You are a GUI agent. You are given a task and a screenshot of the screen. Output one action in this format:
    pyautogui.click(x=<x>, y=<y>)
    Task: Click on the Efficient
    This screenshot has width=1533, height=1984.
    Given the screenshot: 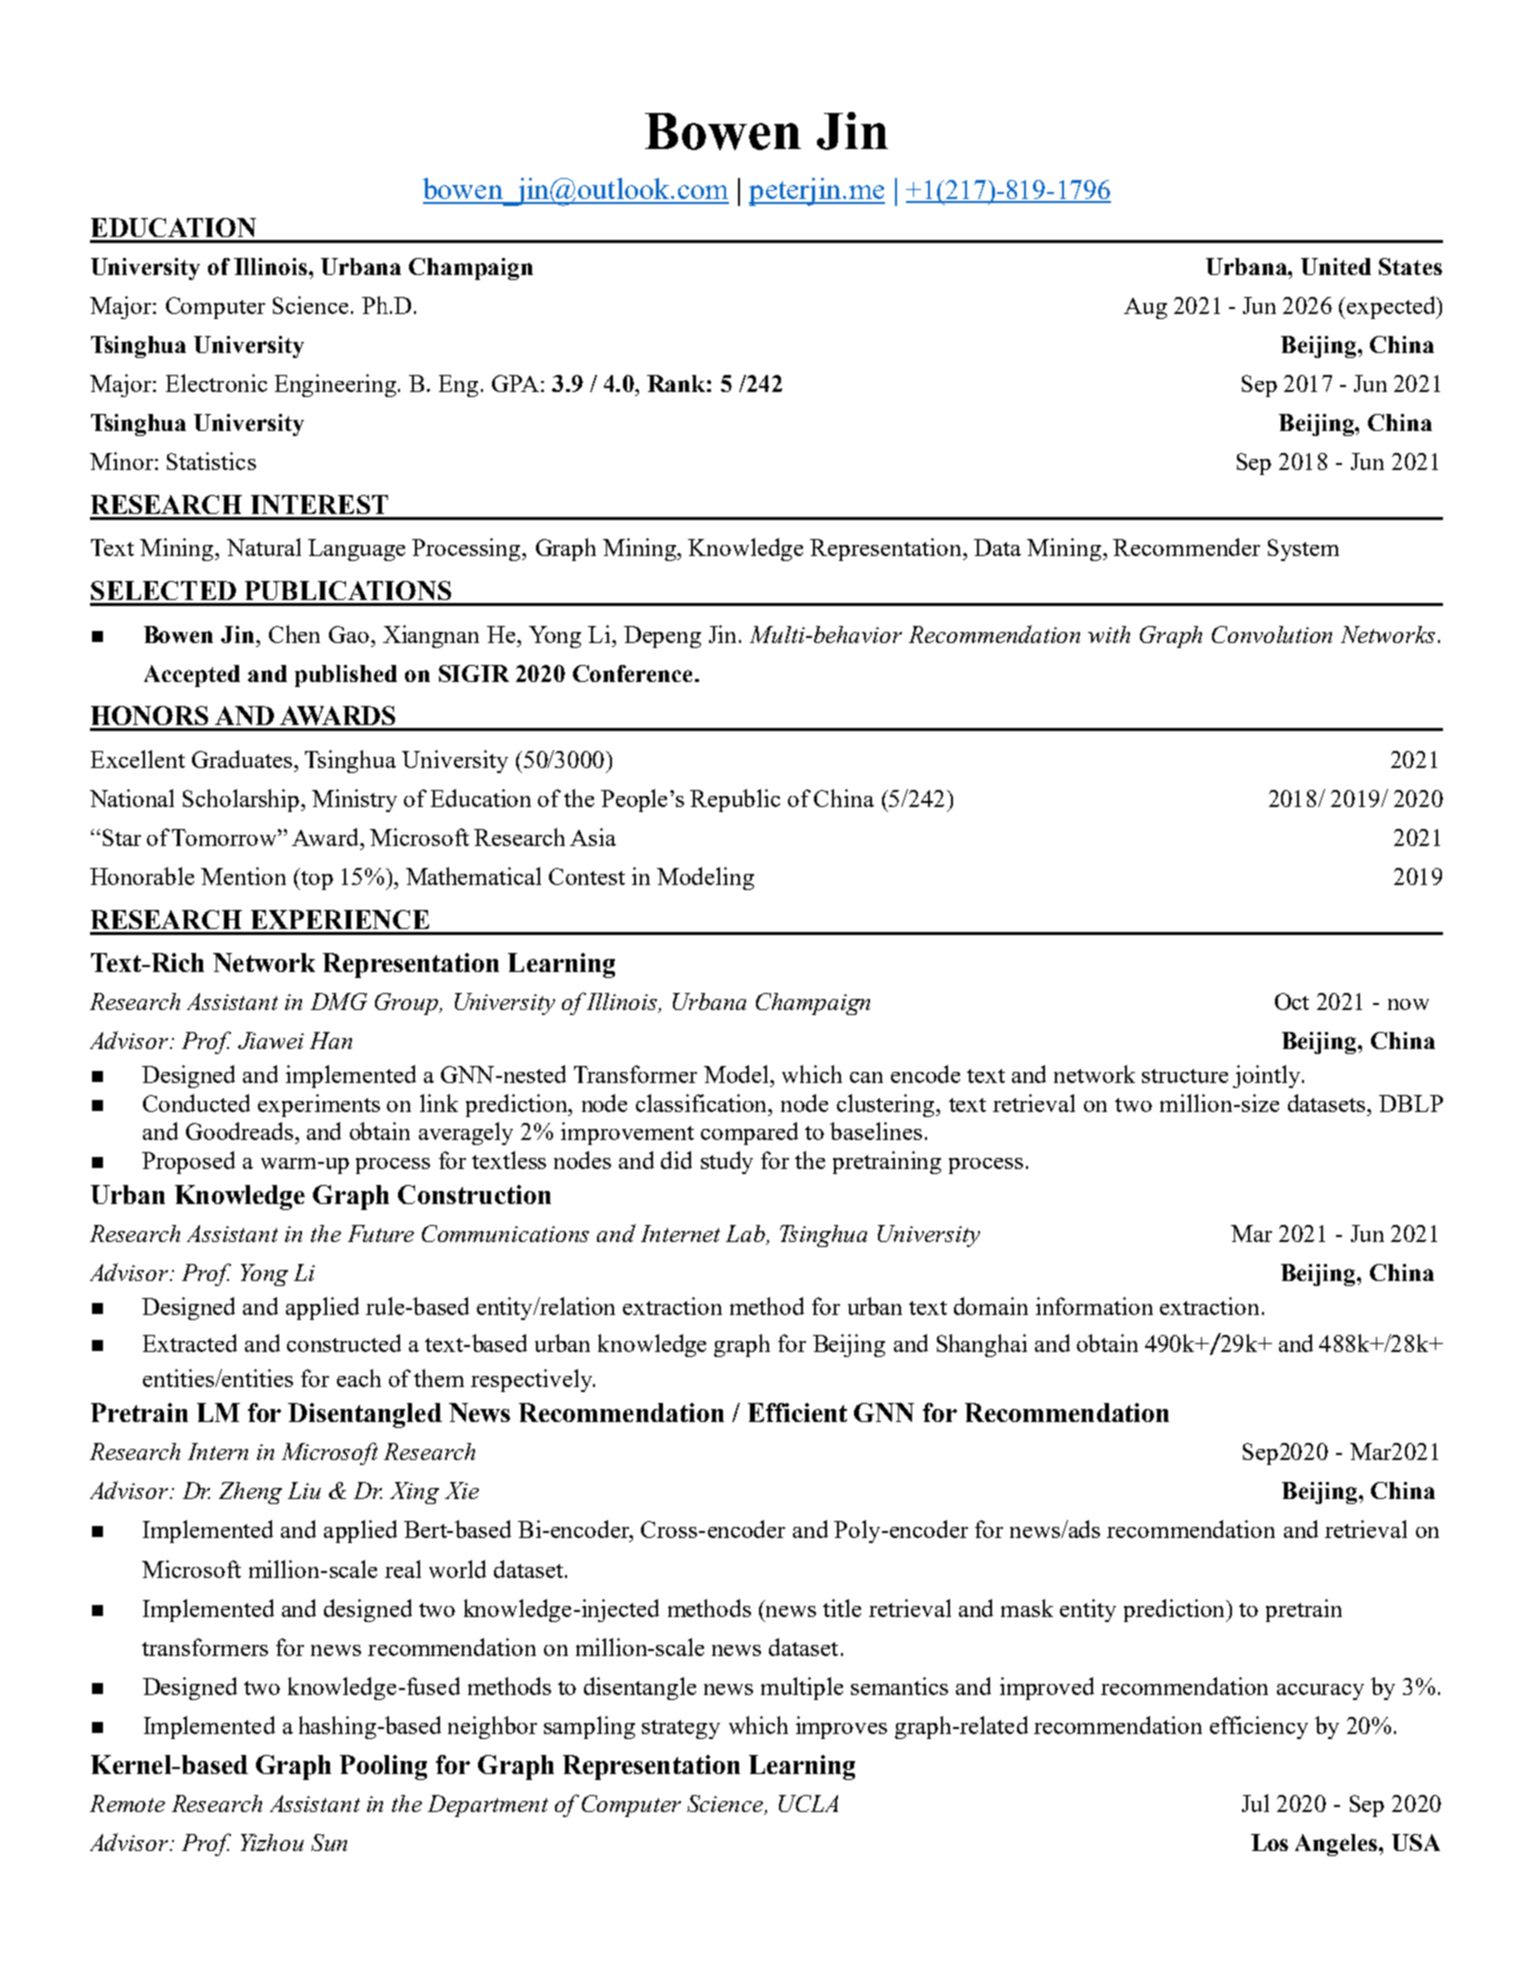 What is the action you would take?
    pyautogui.click(x=797, y=1412)
